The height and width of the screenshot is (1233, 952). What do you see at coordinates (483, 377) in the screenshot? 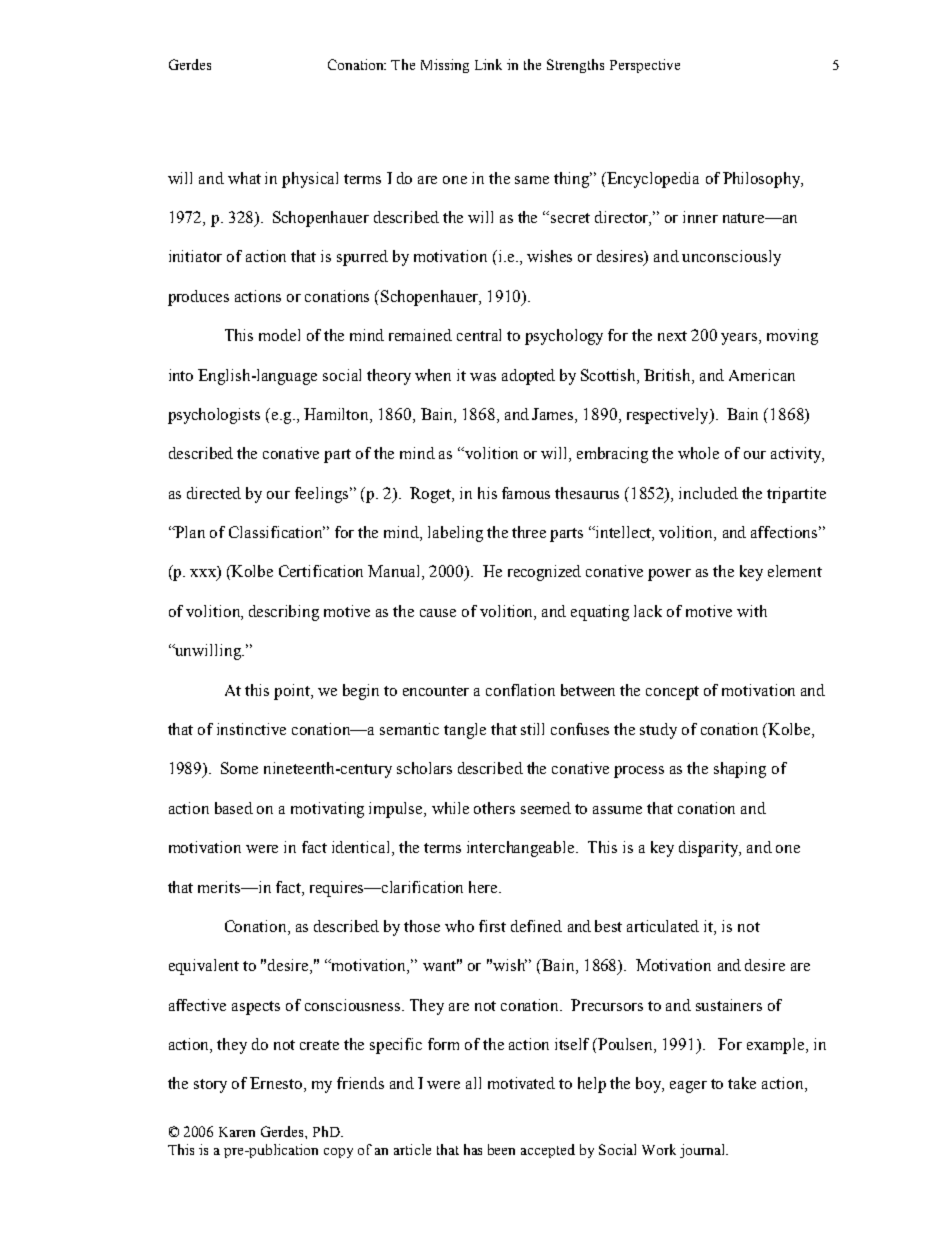
I see `was` at bounding box center [483, 377].
